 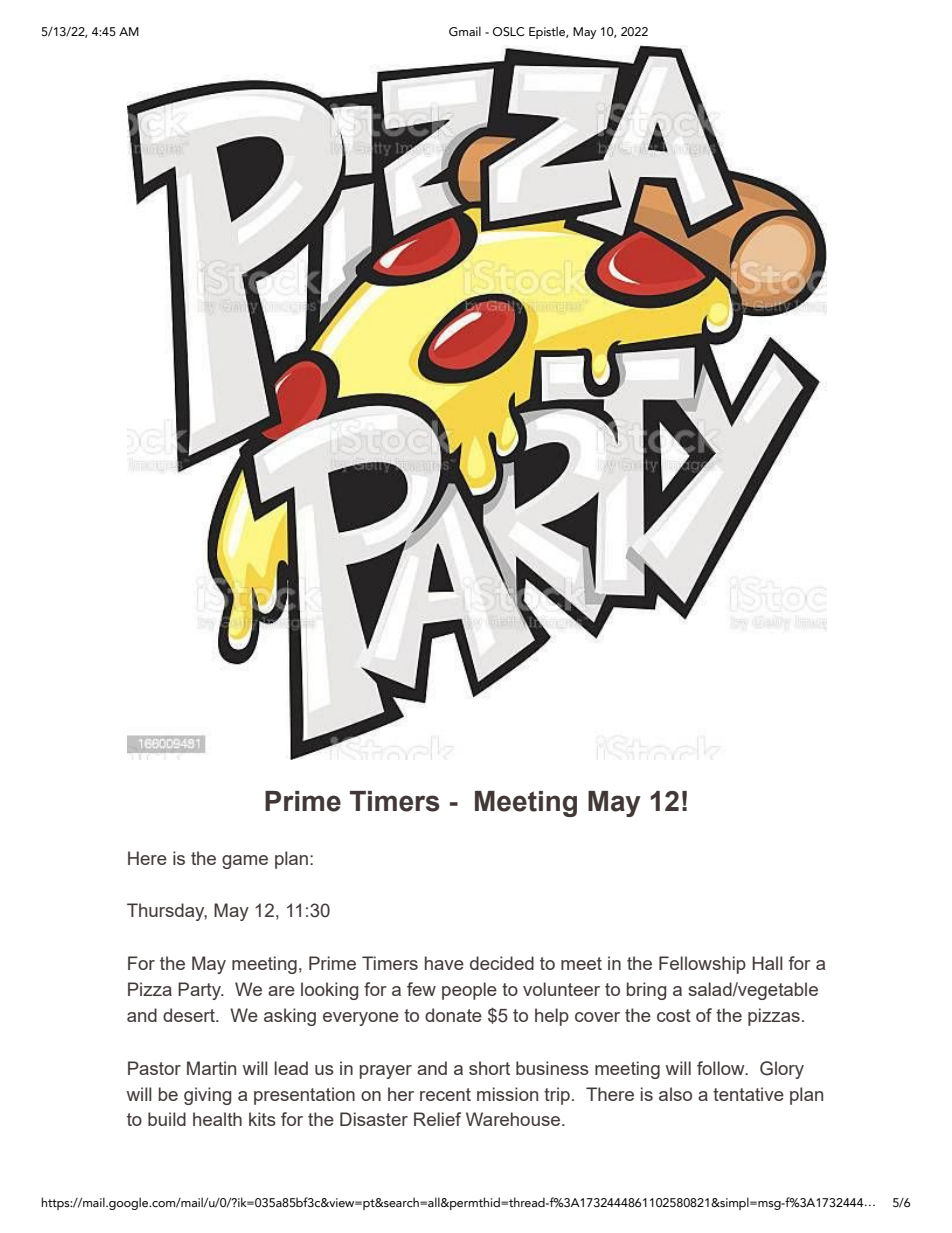 What do you see at coordinates (217, 1119) in the screenshot?
I see `health` at bounding box center [217, 1119].
